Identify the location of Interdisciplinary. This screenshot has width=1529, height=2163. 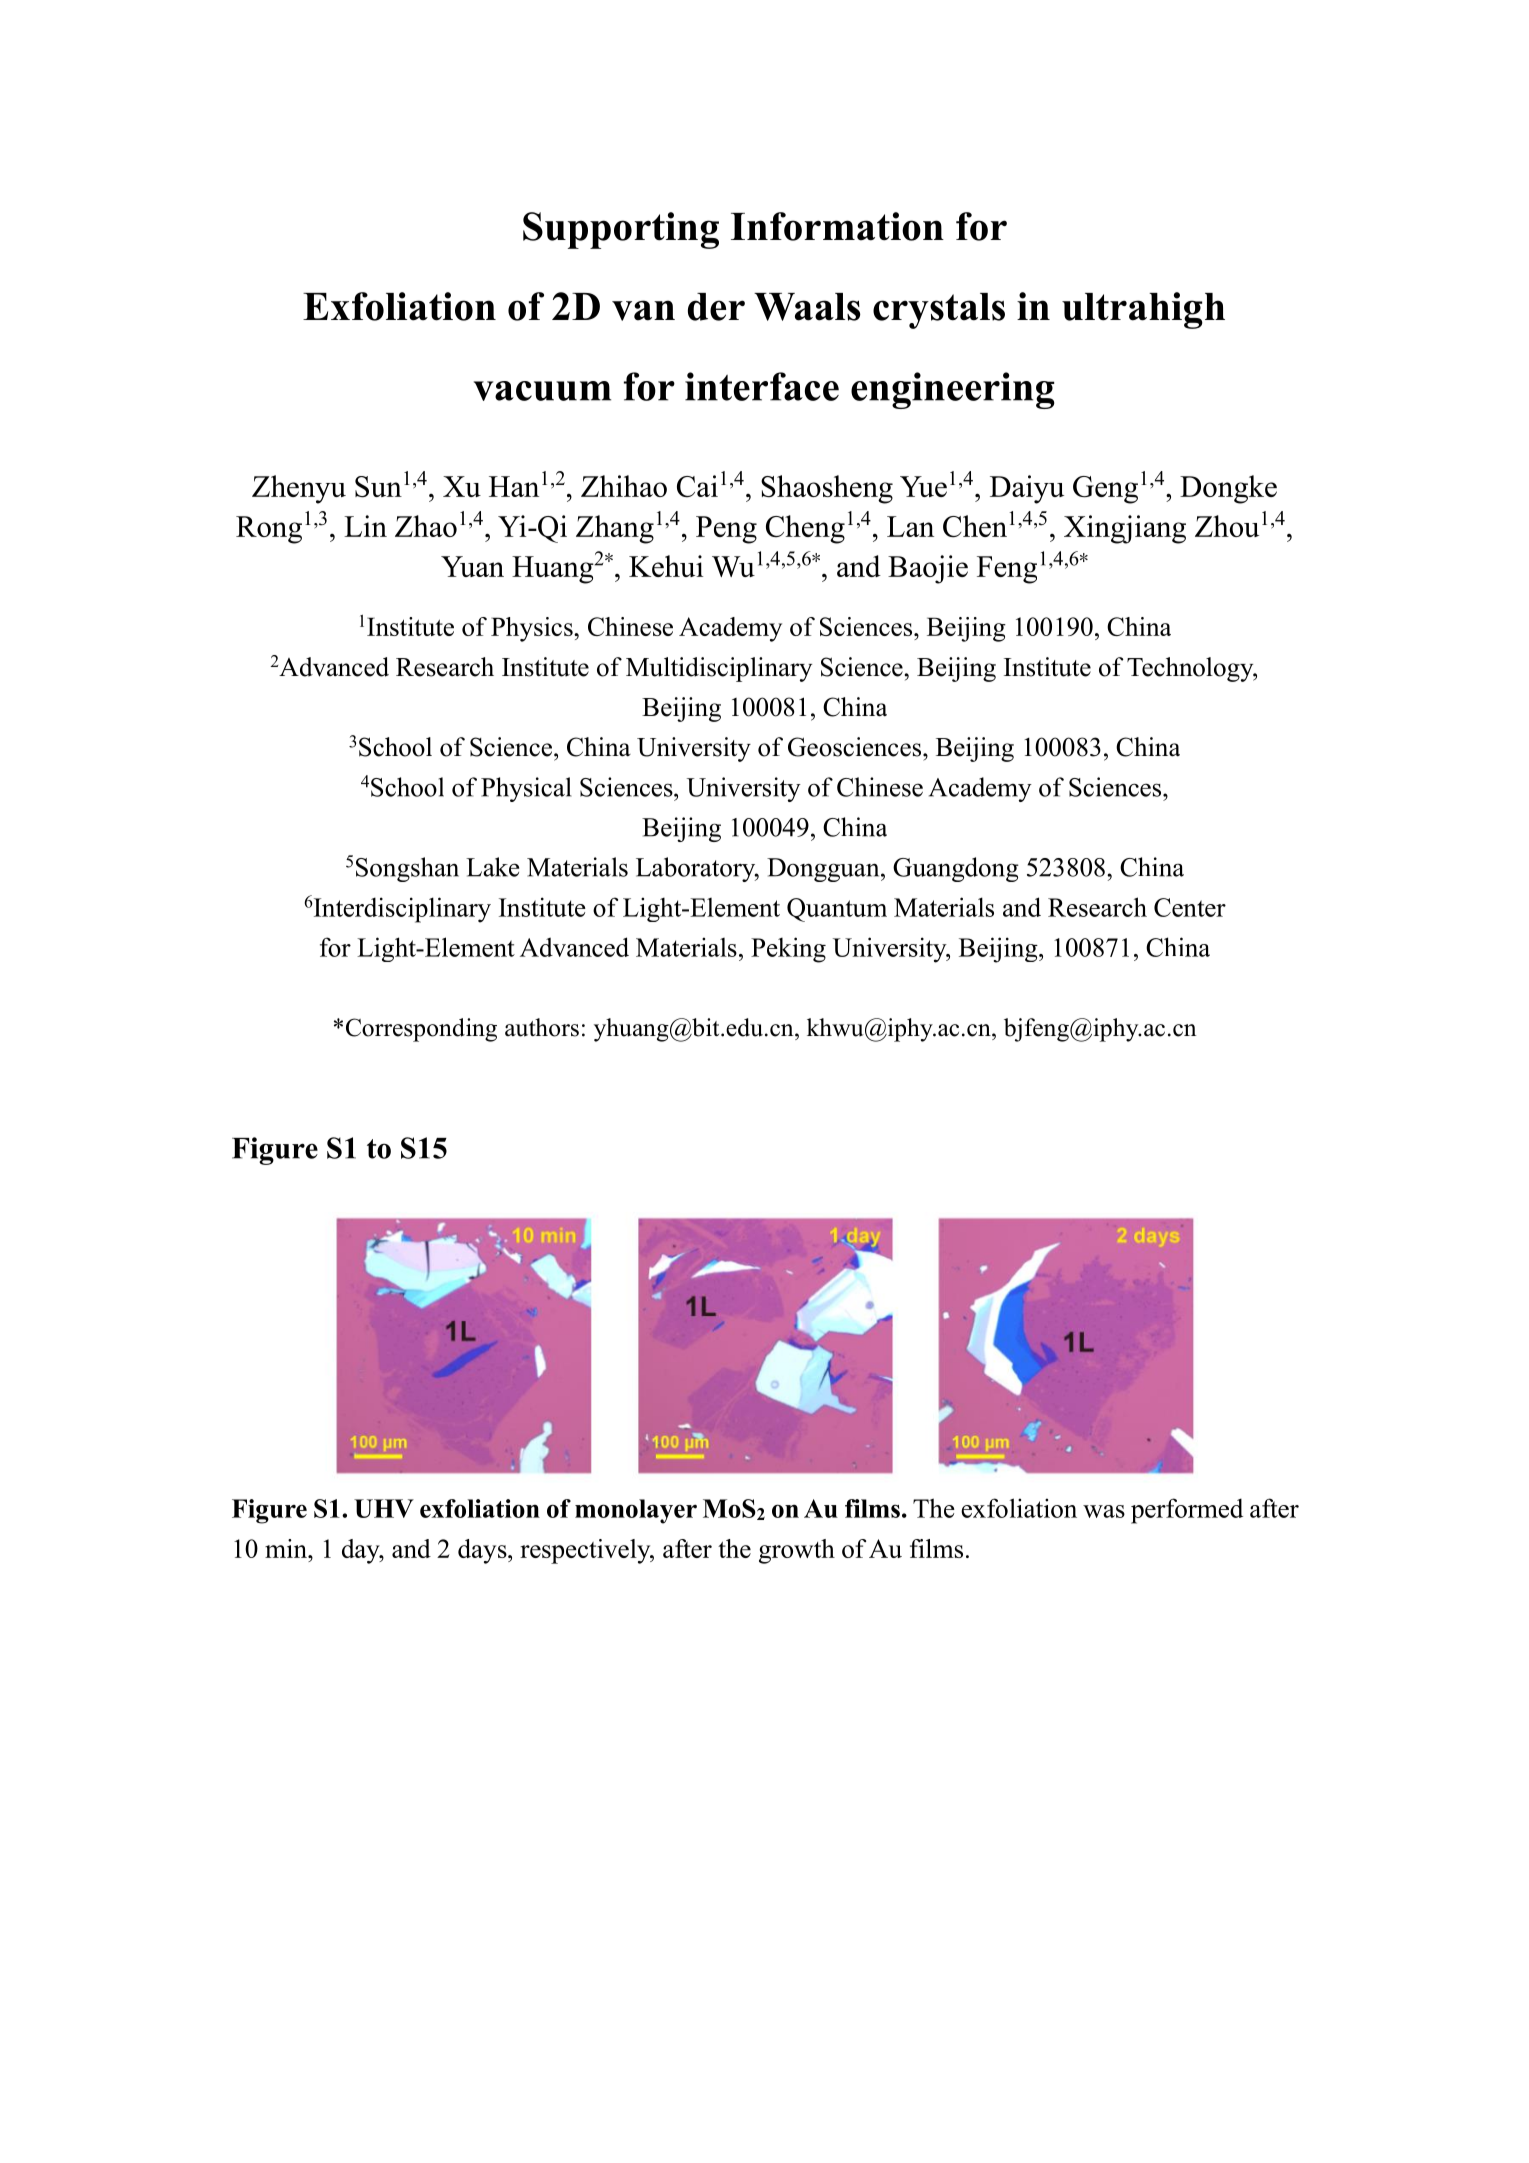
(401, 910).
